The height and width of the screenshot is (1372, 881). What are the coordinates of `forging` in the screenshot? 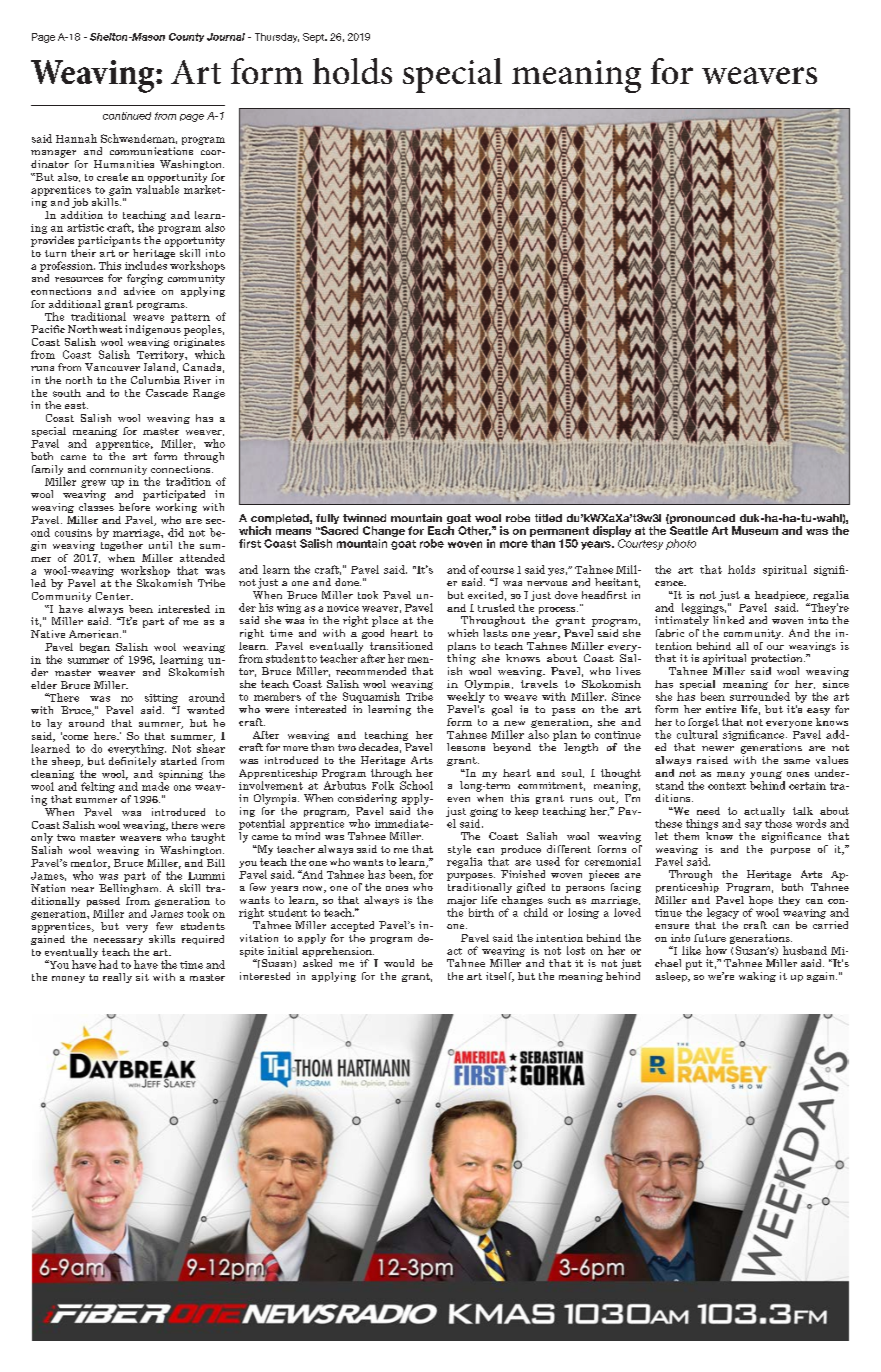 It's located at (145, 279).
